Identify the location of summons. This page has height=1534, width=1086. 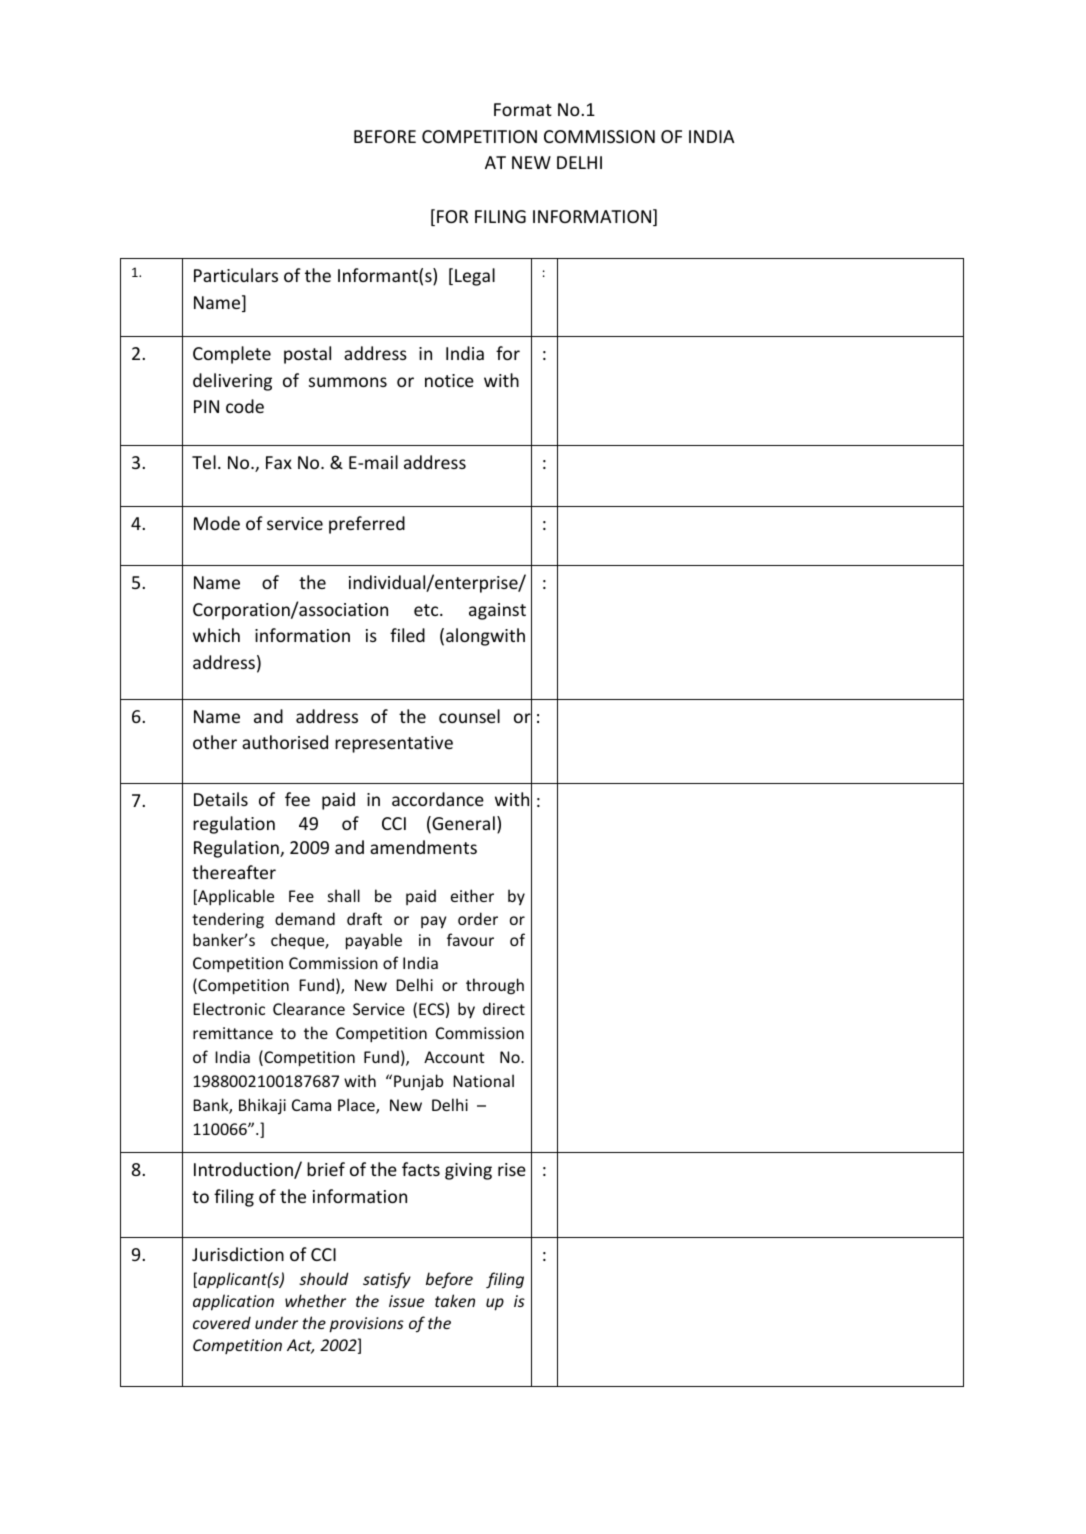
(348, 382).
